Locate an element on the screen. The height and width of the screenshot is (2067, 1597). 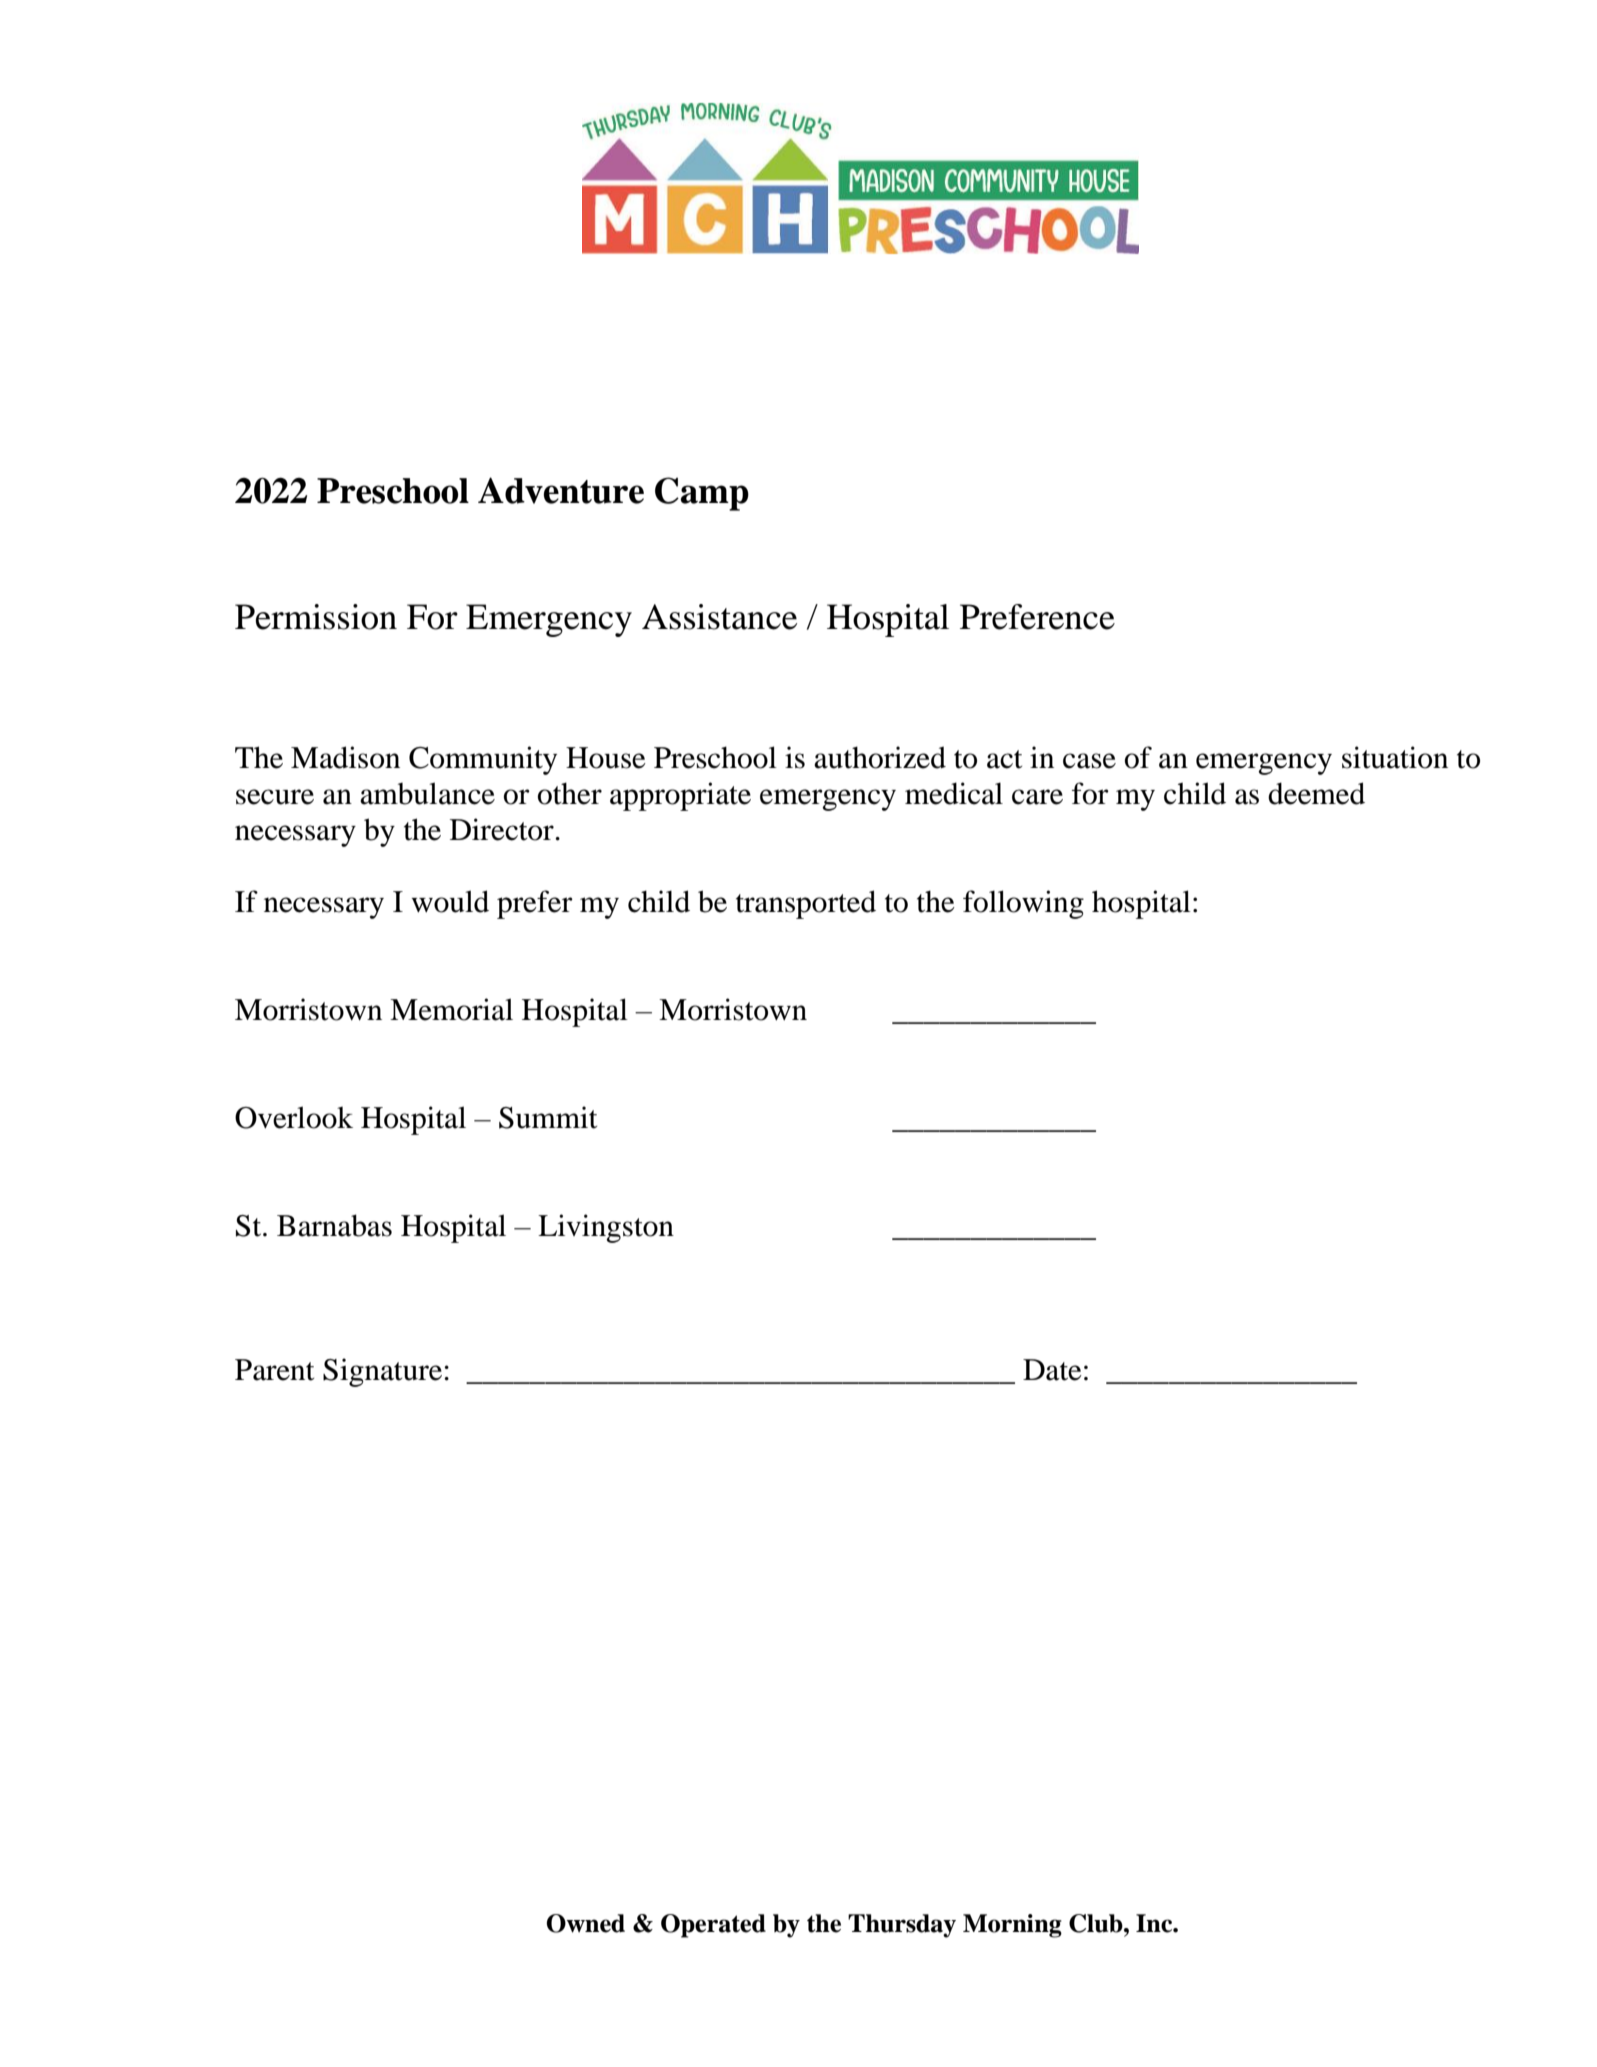
Owned is located at coordinates (585, 1923).
